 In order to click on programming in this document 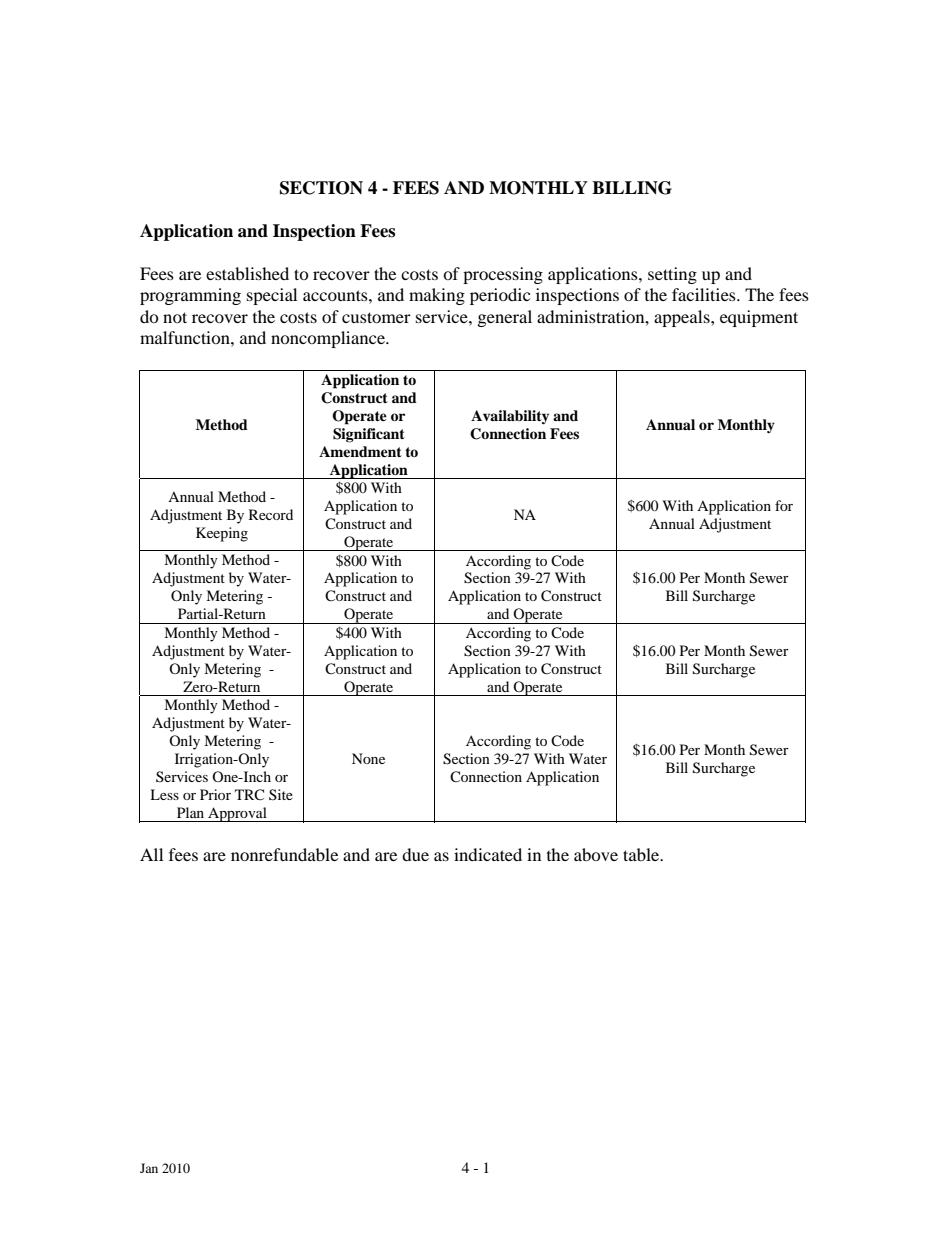, I will do `click(190, 296)`.
